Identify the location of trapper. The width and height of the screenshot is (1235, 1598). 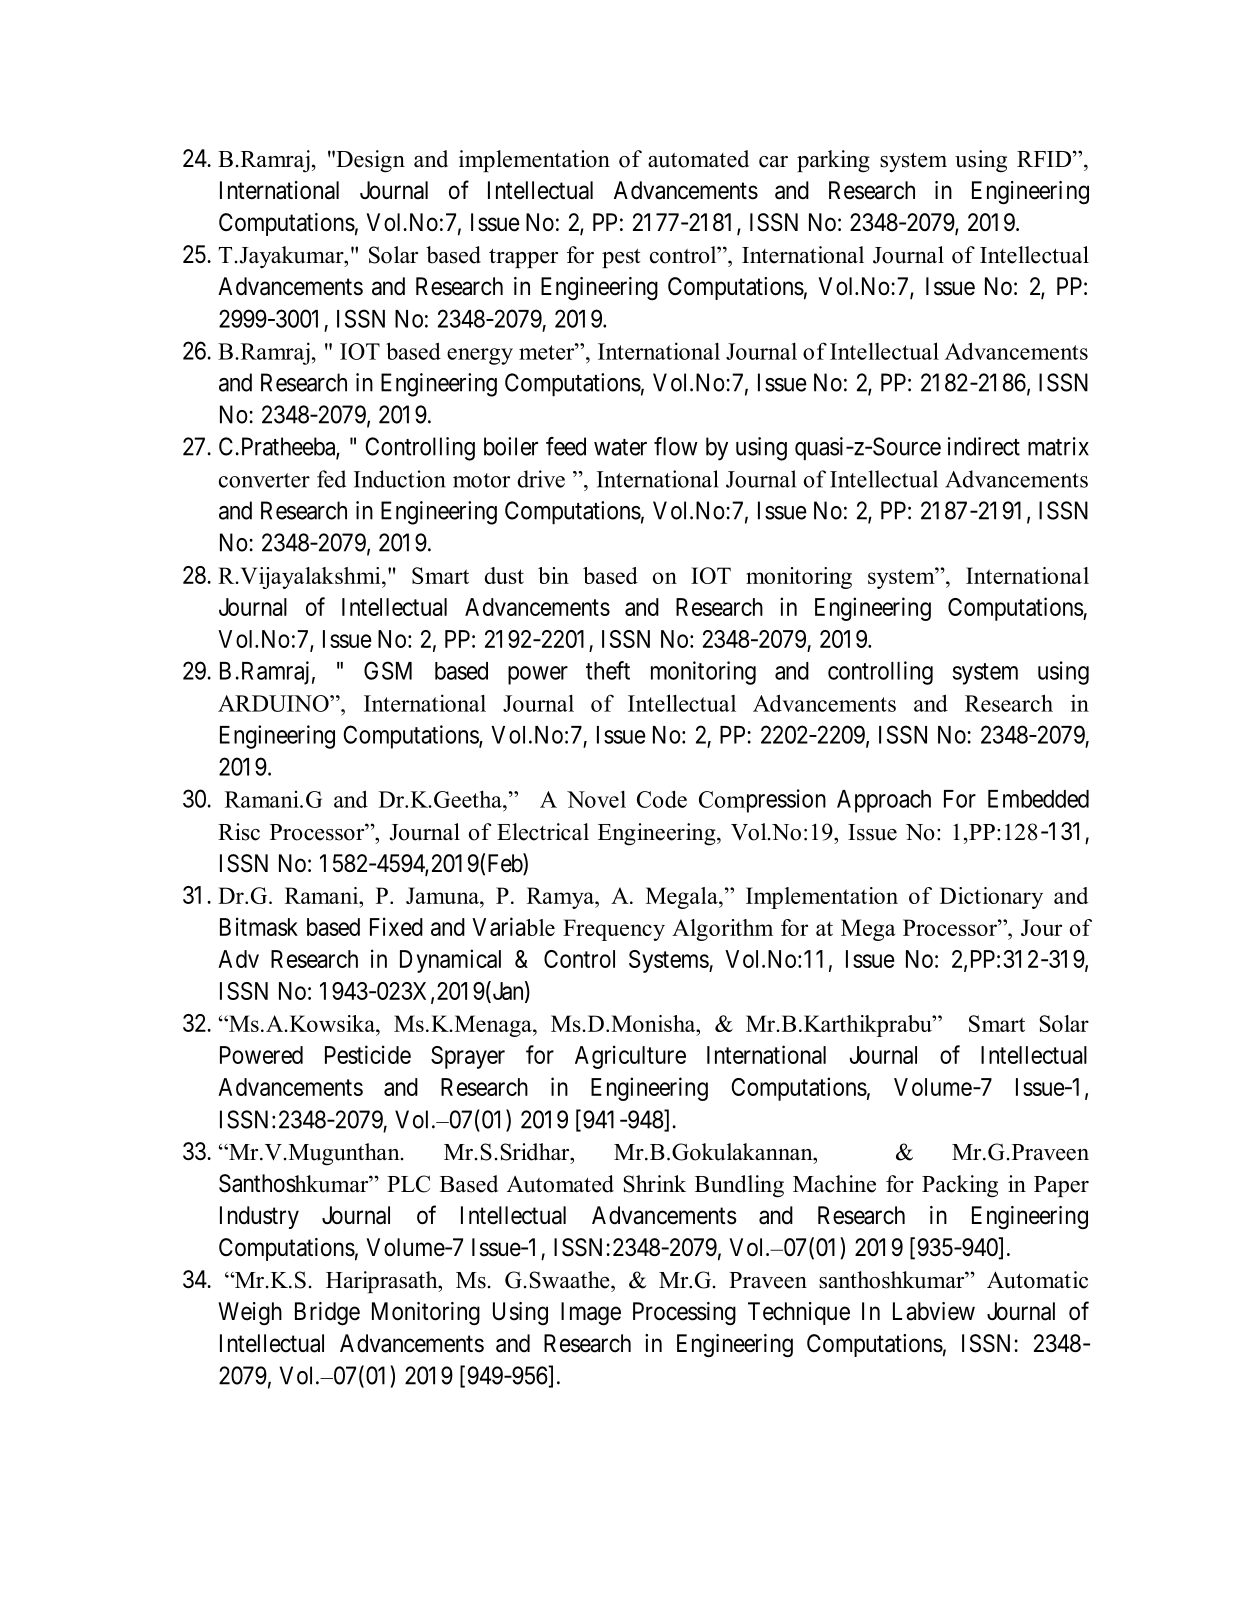
(523, 258).
